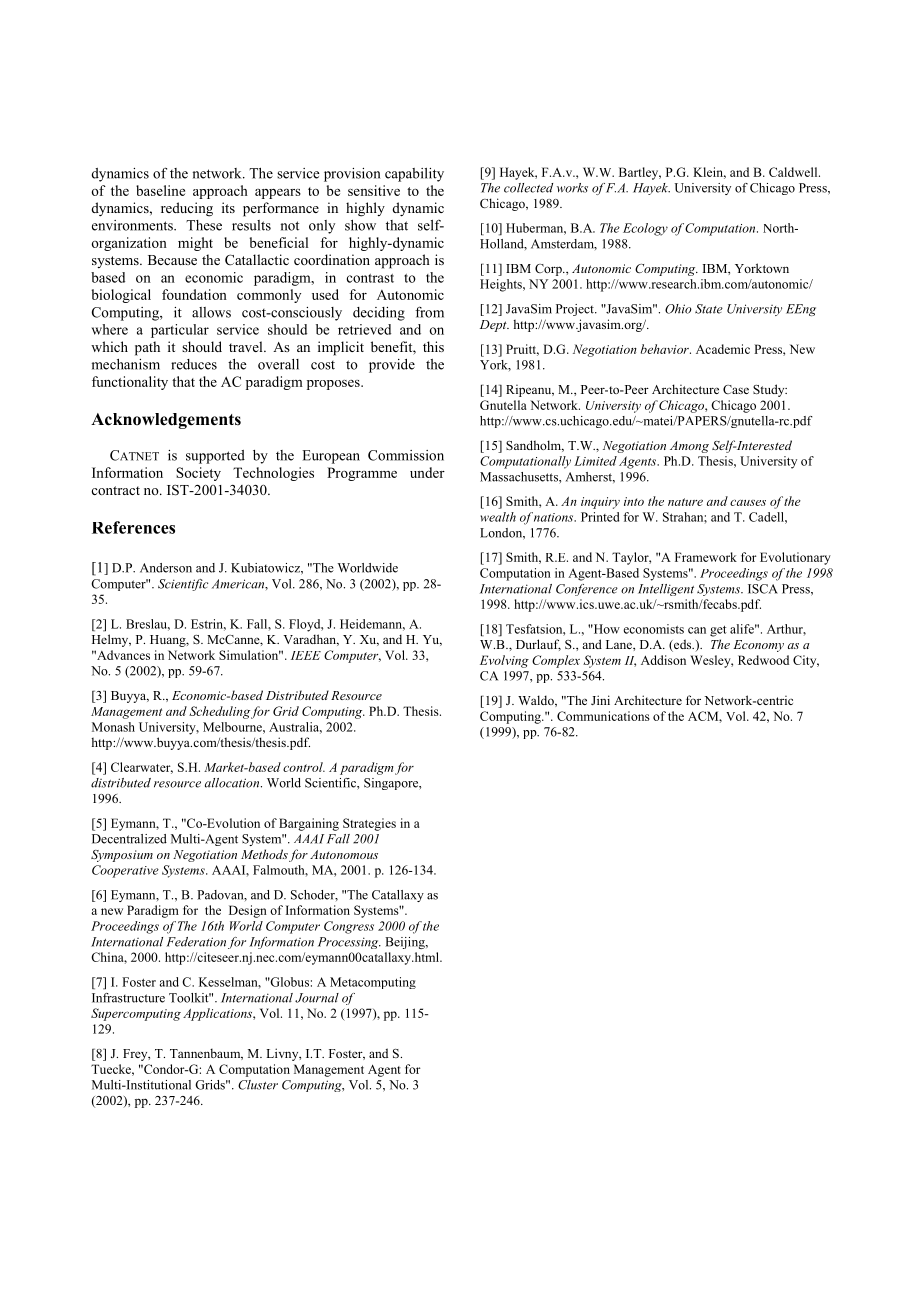 The image size is (924, 1308). Describe the element at coordinates (406, 455) in the screenshot. I see `Commission` at that location.
